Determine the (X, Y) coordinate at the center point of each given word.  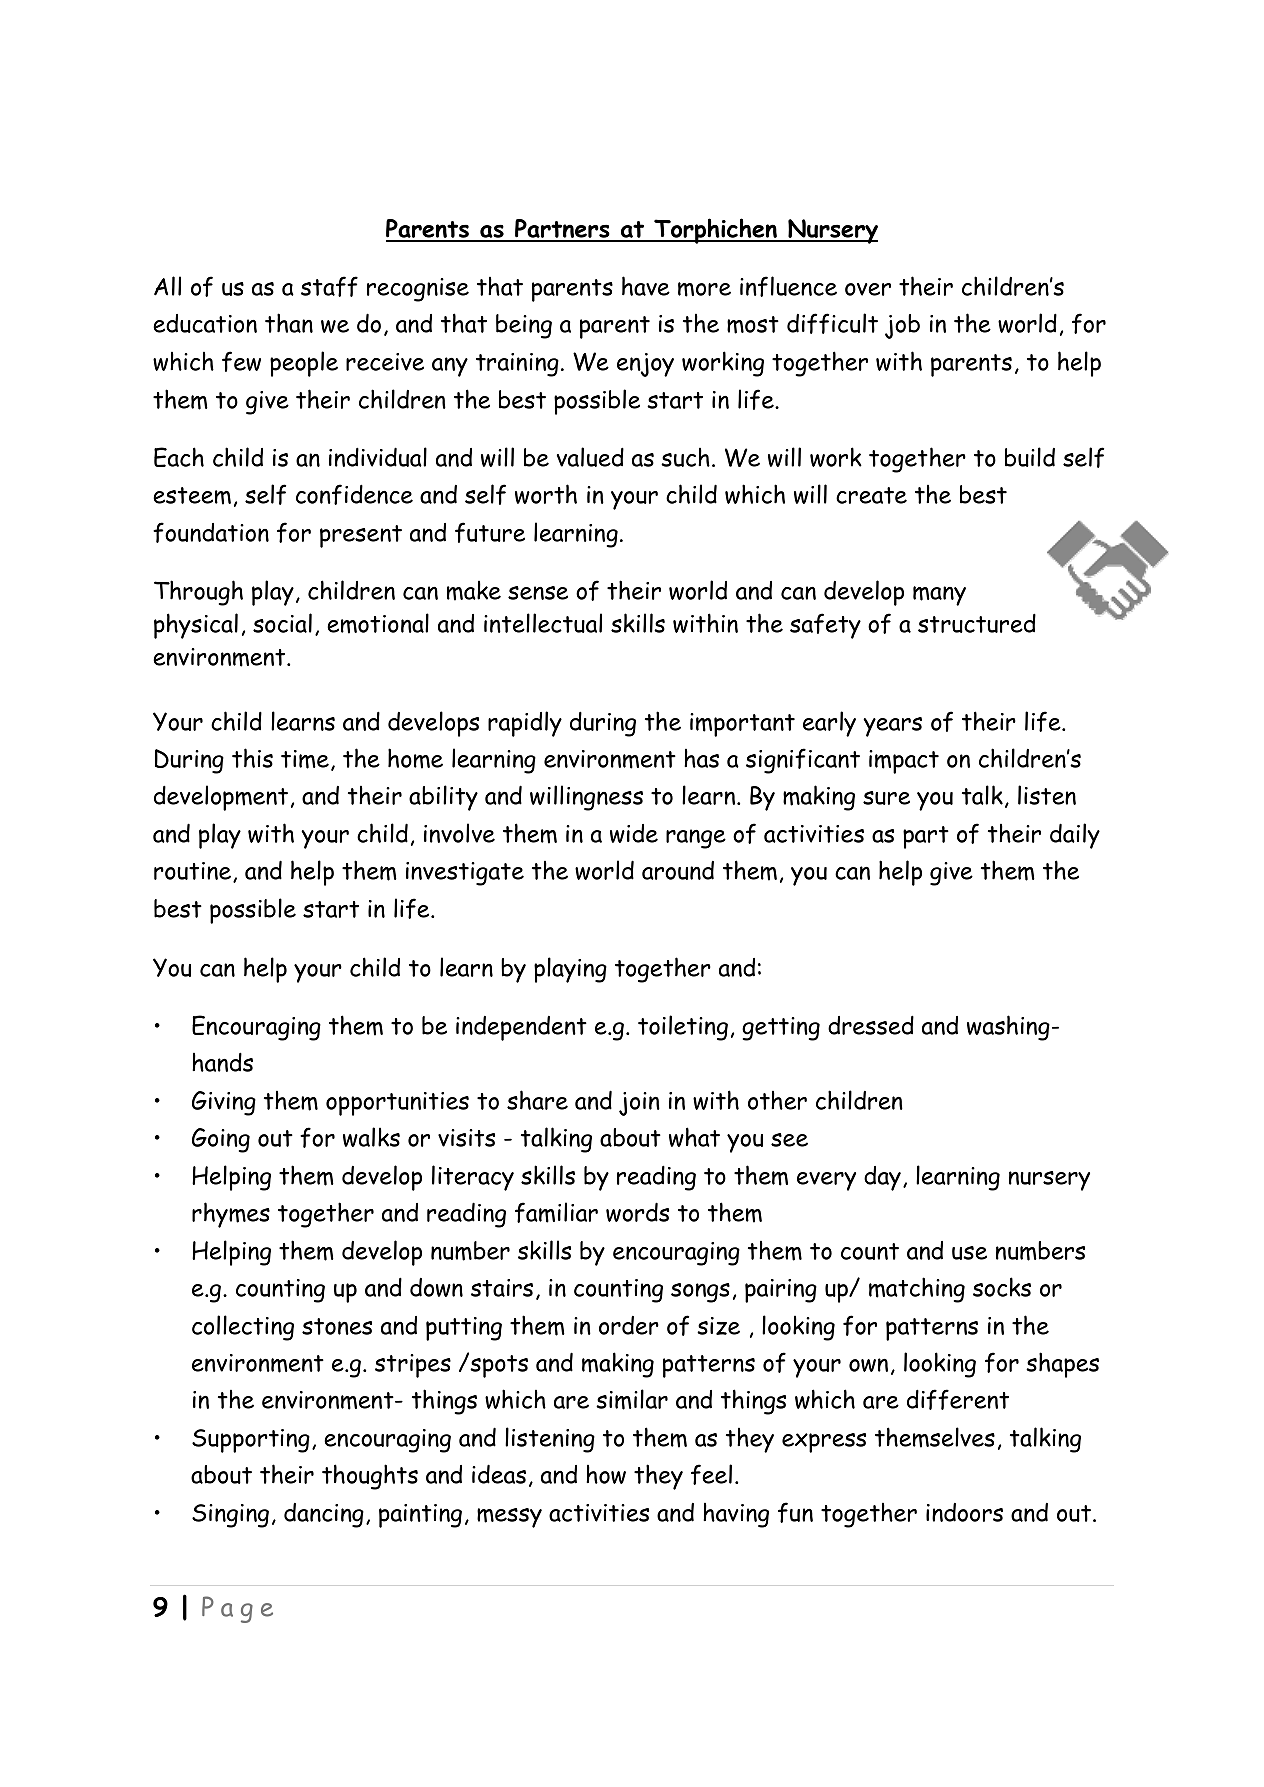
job (902, 326)
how (606, 1474)
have (646, 286)
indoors (964, 1512)
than (289, 323)
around (678, 870)
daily (1075, 836)
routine (194, 872)
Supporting (251, 1441)
